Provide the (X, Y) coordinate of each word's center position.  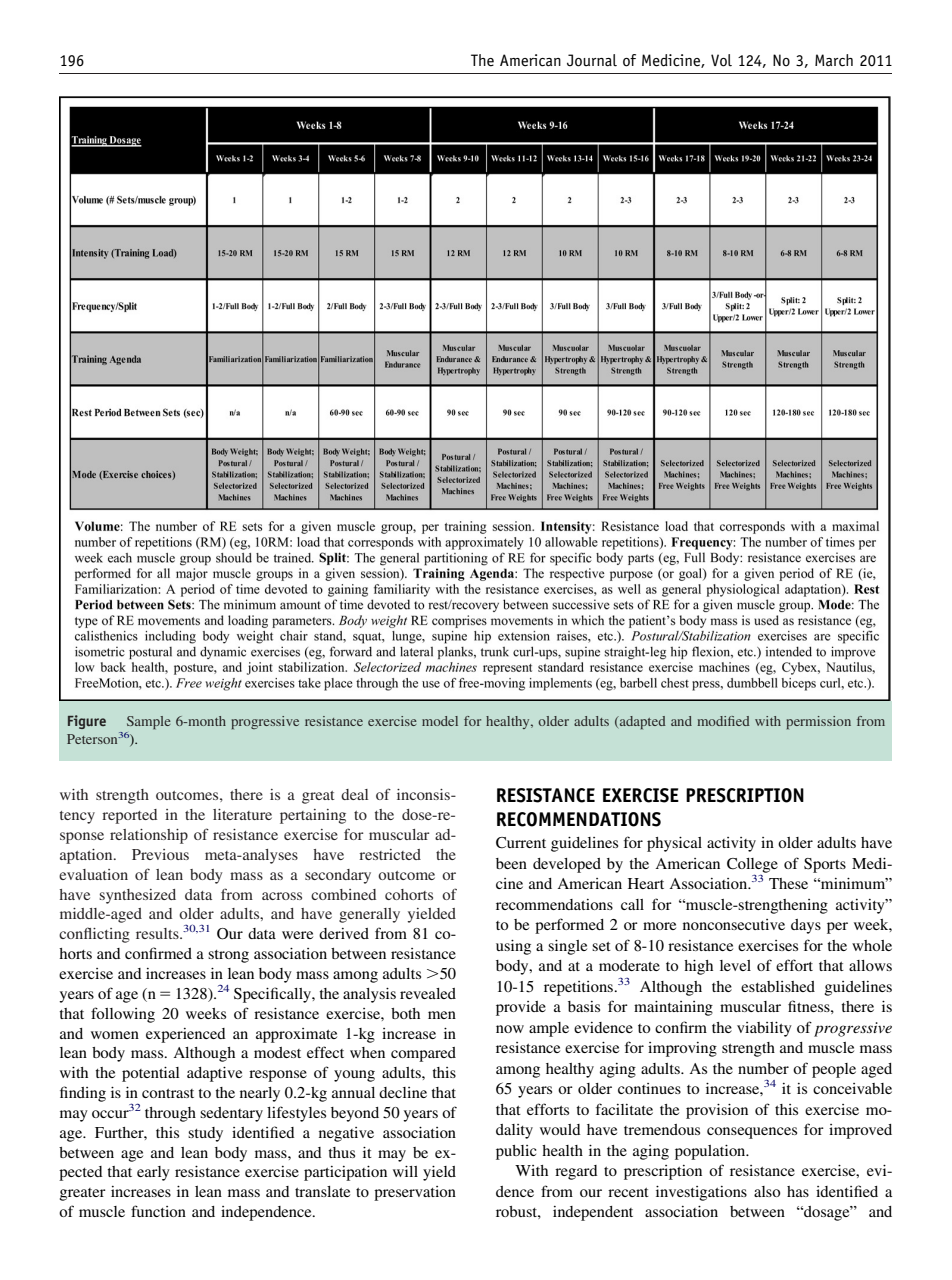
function (158, 1211)
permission (819, 722)
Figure (87, 722)
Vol (721, 60)
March (834, 60)
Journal (592, 60)
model (440, 721)
